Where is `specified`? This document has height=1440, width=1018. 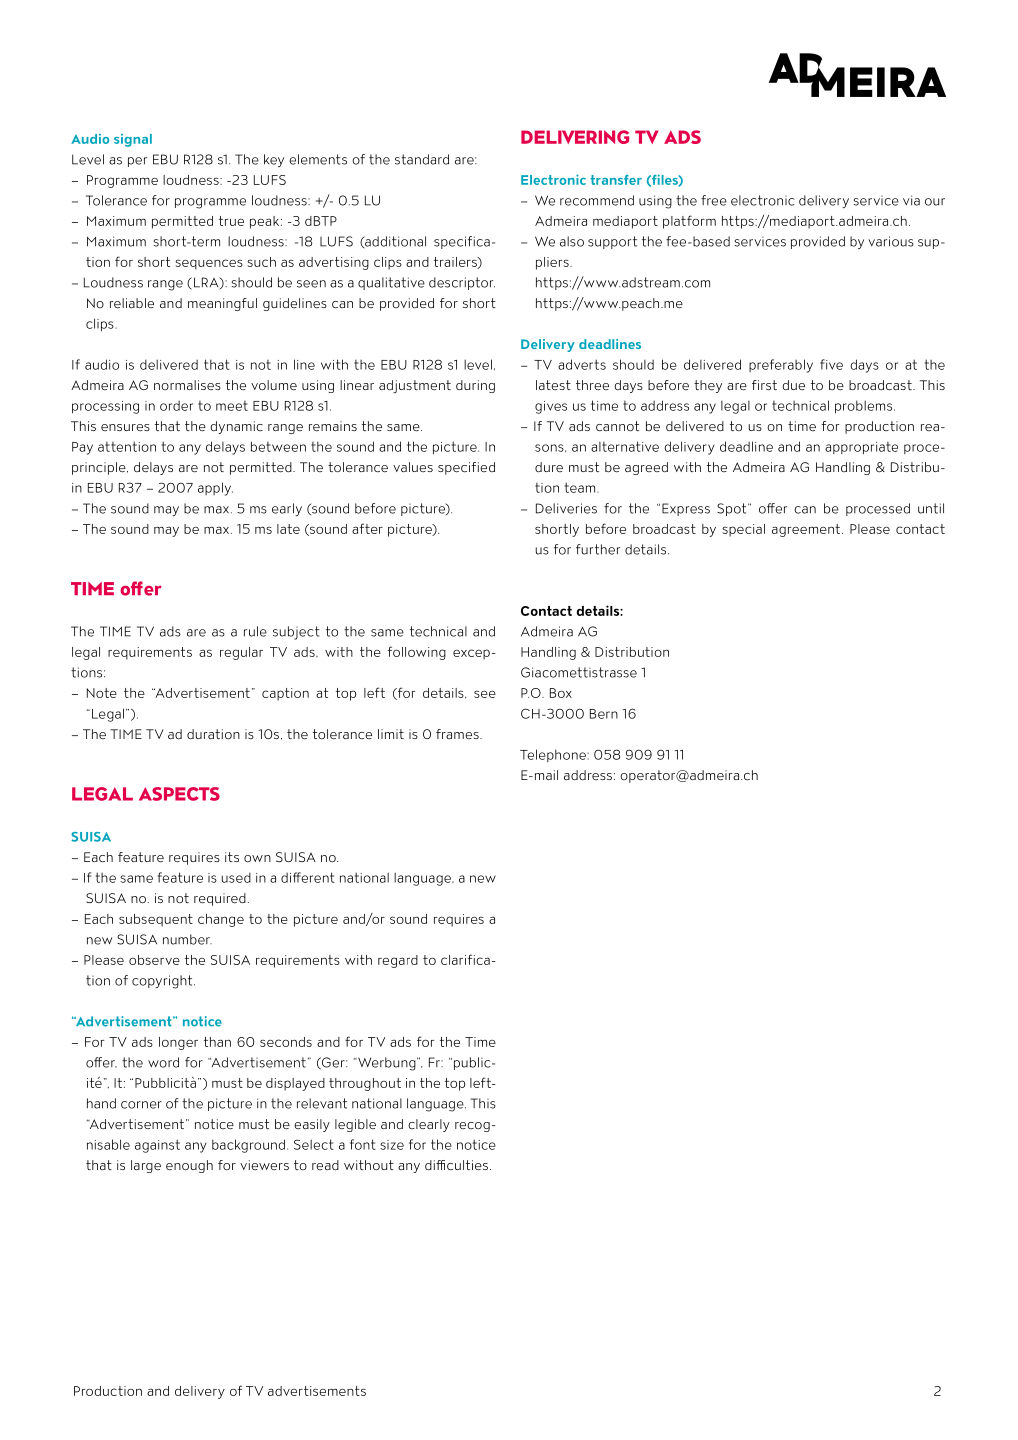
specified is located at coordinates (466, 468).
